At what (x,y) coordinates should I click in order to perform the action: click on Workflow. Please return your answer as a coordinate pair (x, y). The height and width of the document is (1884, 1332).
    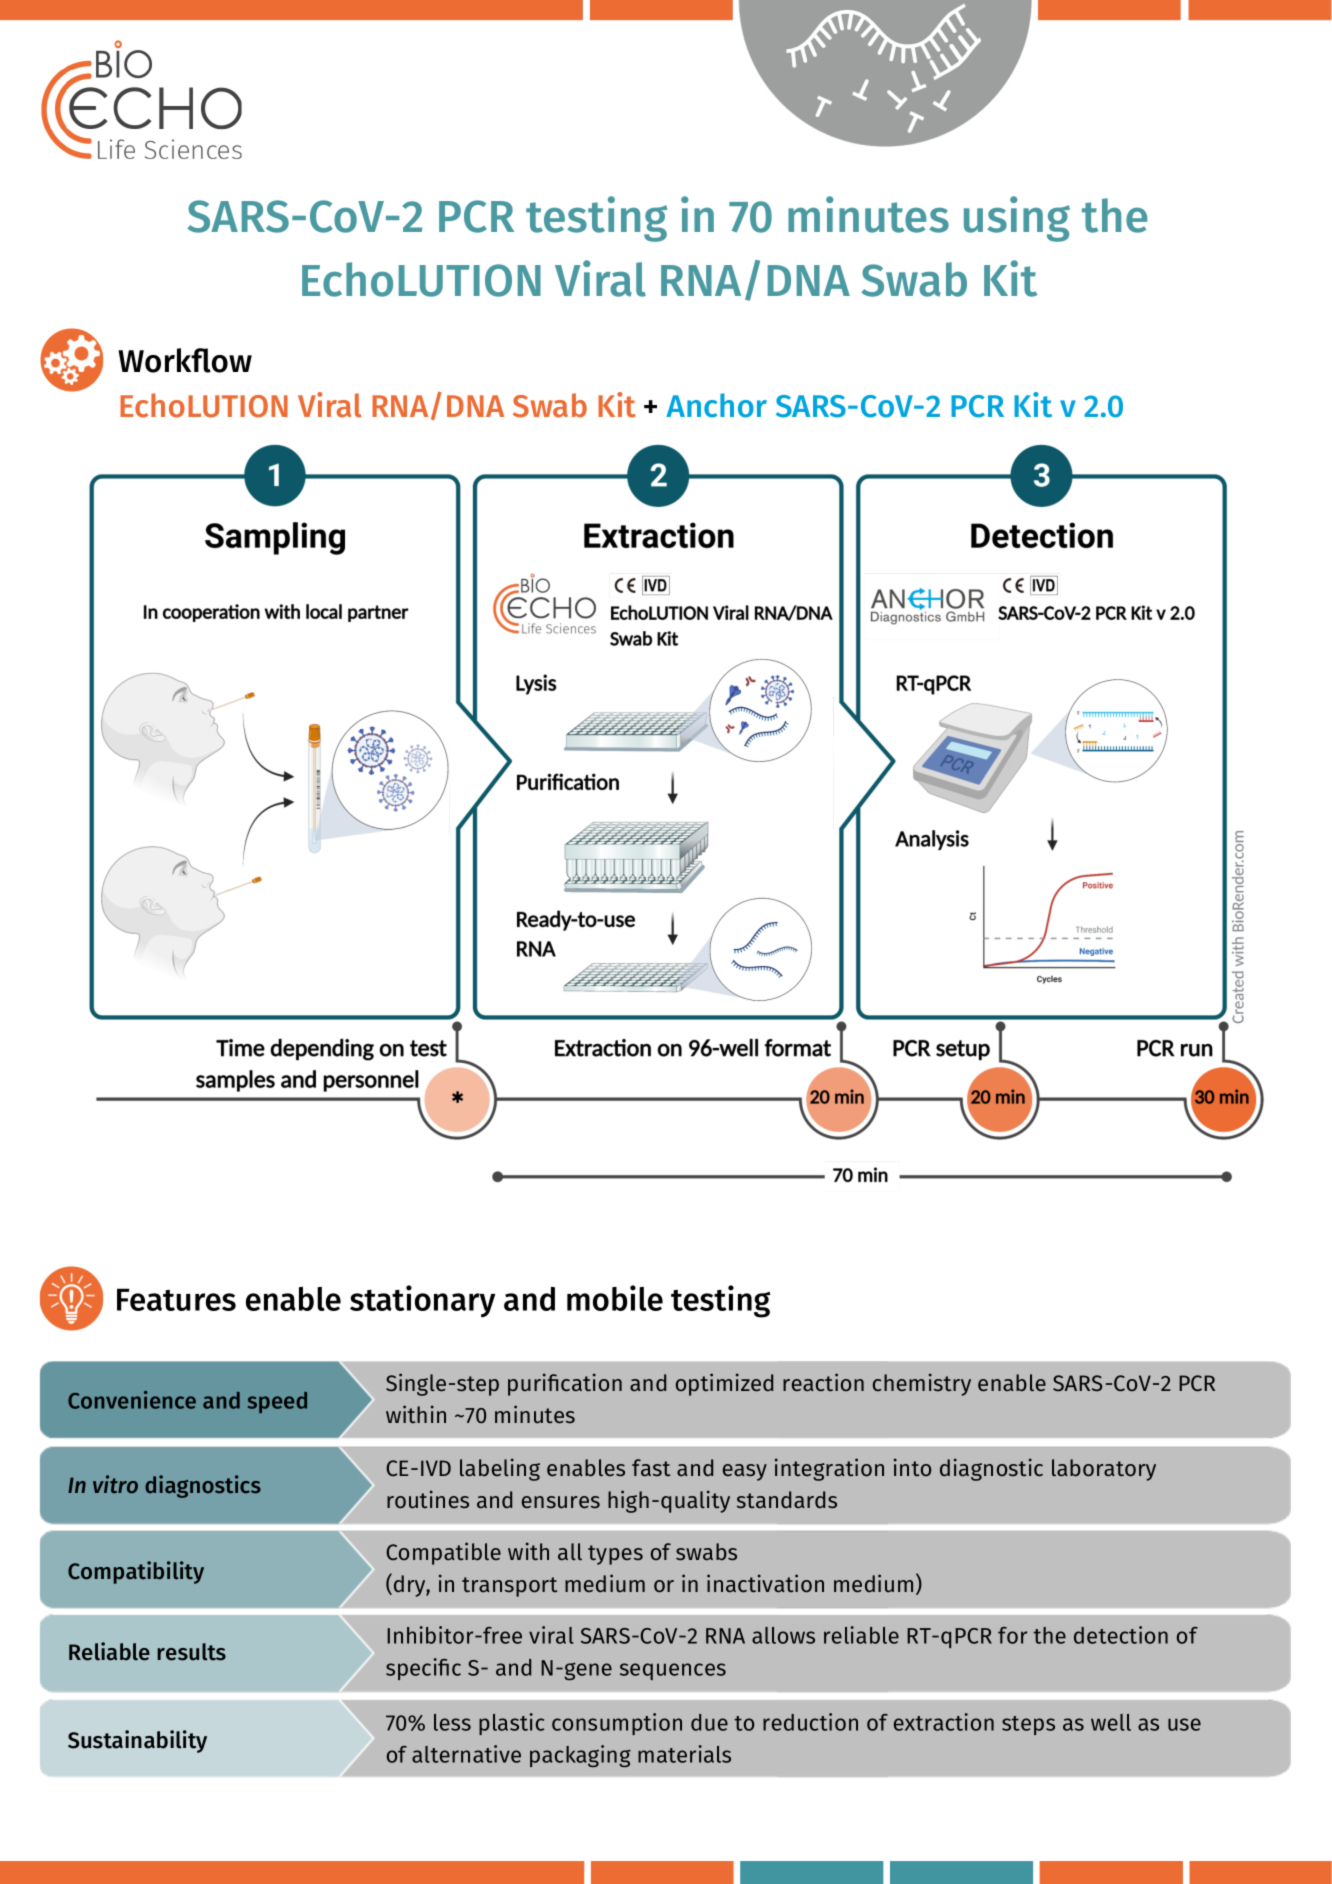
    Looking at the image, I should click on (185, 360).
